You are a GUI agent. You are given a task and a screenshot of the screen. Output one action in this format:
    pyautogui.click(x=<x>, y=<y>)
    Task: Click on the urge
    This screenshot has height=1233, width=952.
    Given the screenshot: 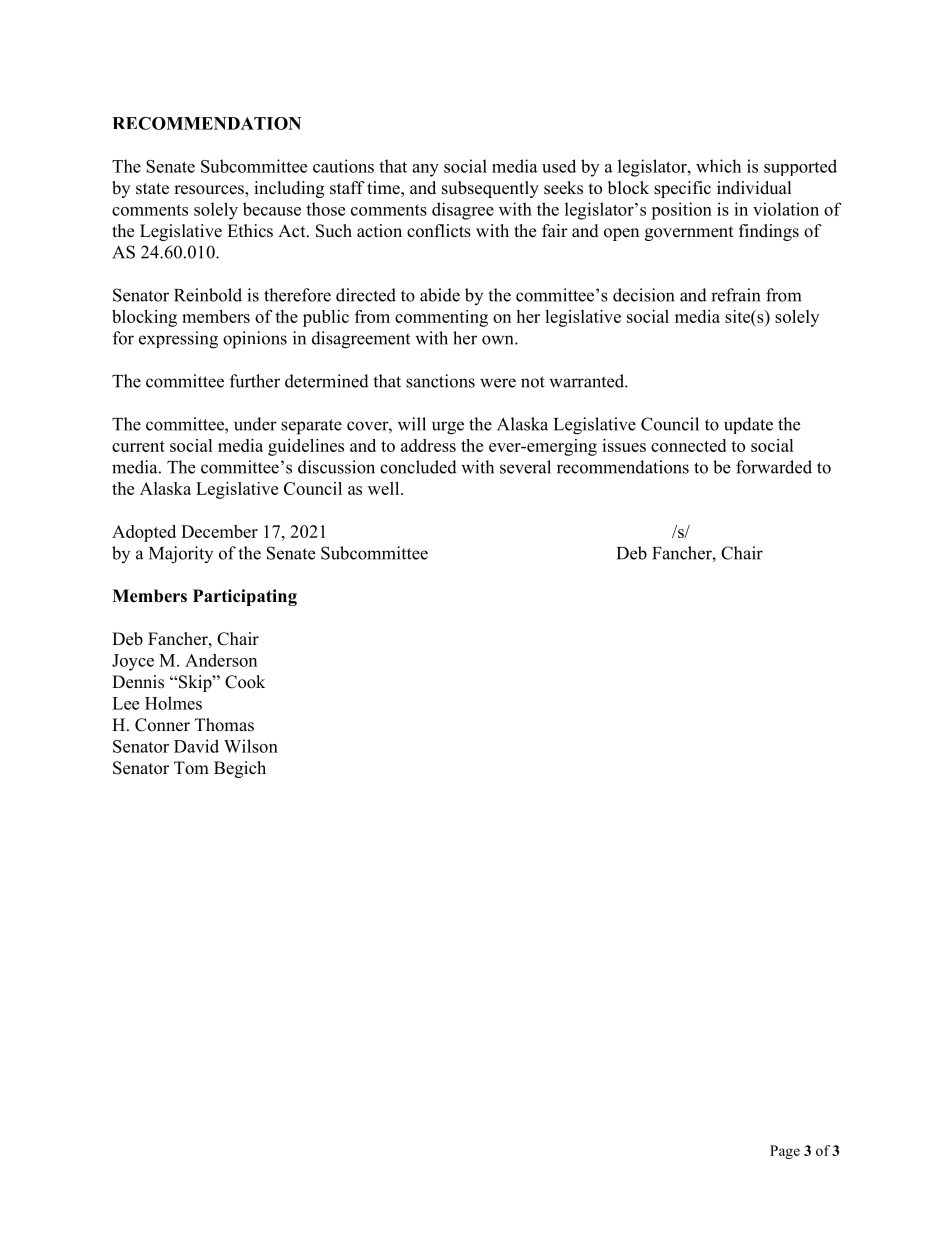 What is the action you would take?
    pyautogui.click(x=448, y=428)
